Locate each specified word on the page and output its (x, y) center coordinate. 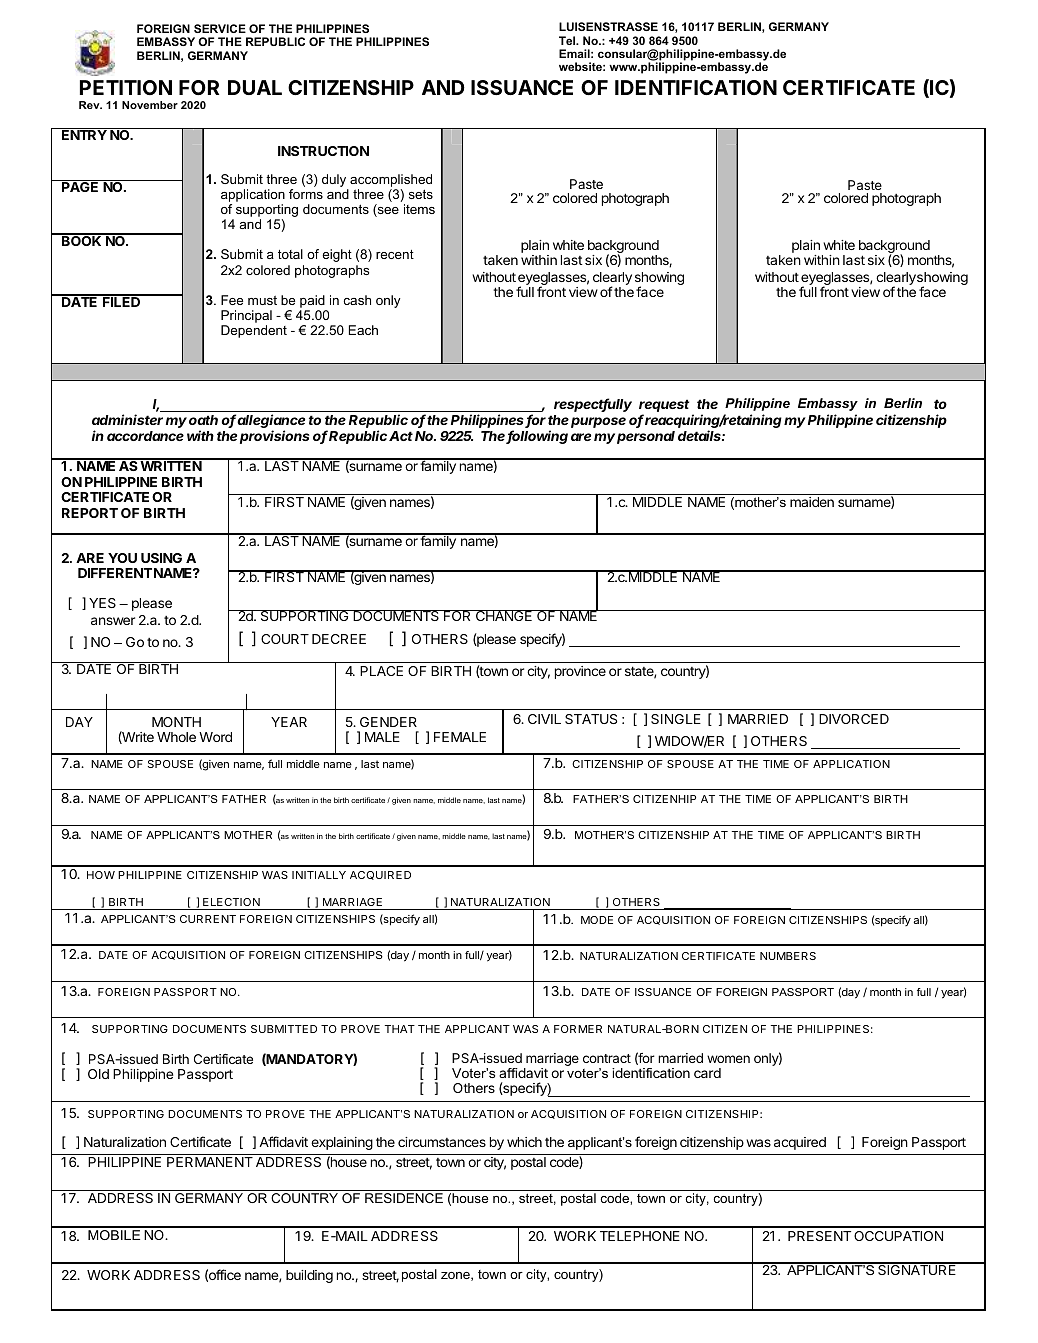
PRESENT (819, 1236)
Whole (176, 737)
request (666, 407)
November (150, 105)
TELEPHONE (640, 1236)
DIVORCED (854, 719)
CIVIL (544, 719)
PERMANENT (210, 1162)
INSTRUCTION (323, 151)
